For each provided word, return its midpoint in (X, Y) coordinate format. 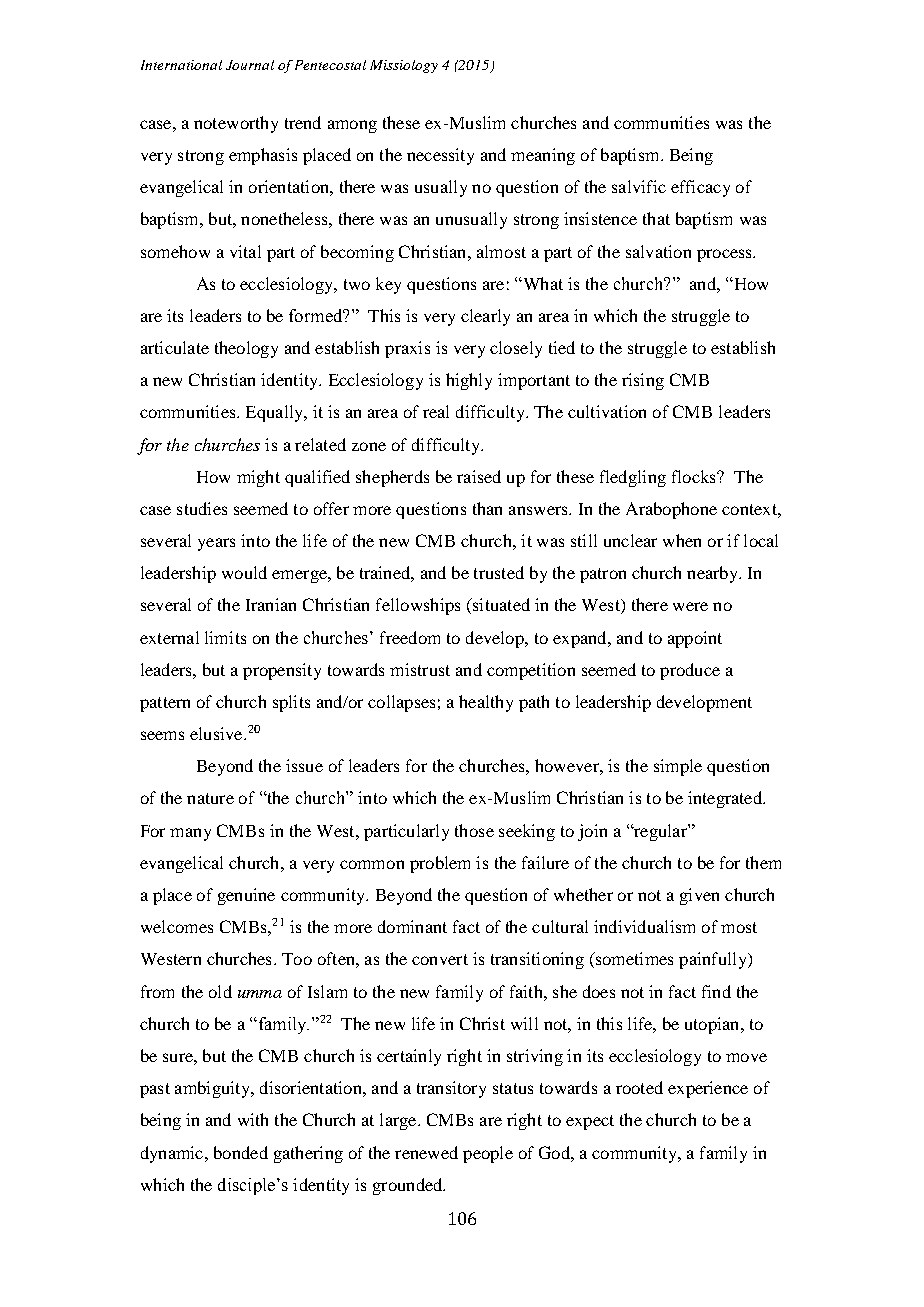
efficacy (700, 188)
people (488, 1154)
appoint (695, 639)
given (699, 896)
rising (643, 381)
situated (500, 604)
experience (708, 1089)
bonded (241, 1152)
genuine (246, 896)
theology (246, 349)
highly (469, 381)
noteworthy (236, 124)
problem (440, 864)
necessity (440, 156)
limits (225, 637)
